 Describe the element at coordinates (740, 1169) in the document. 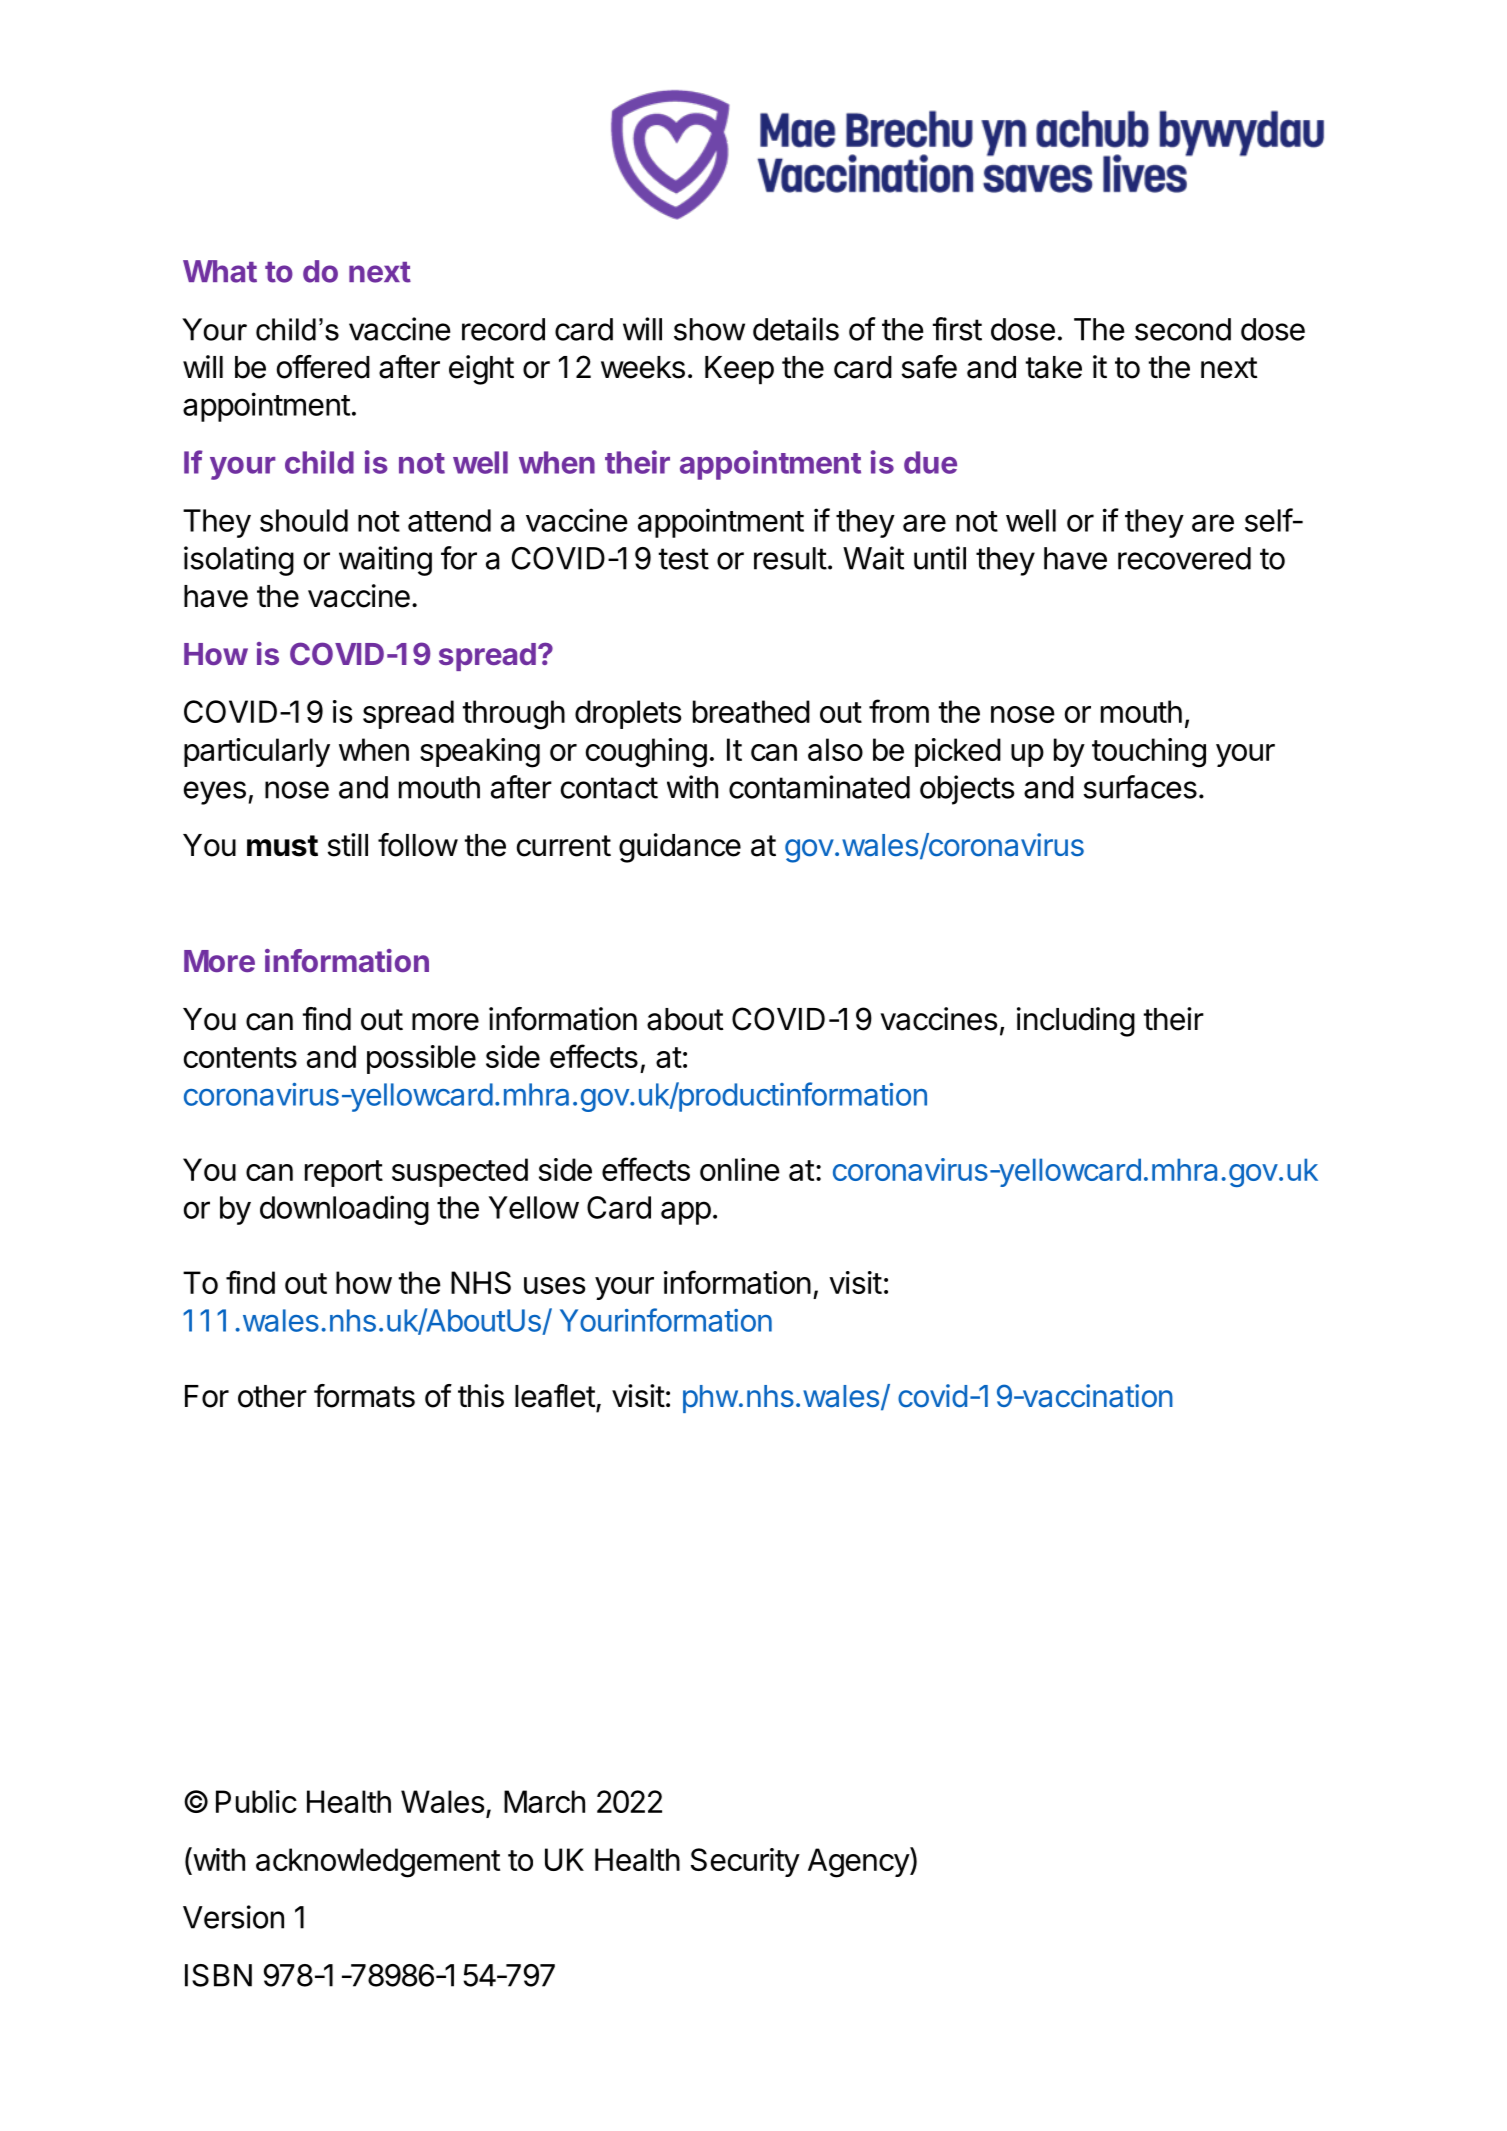

I see `online` at that location.
